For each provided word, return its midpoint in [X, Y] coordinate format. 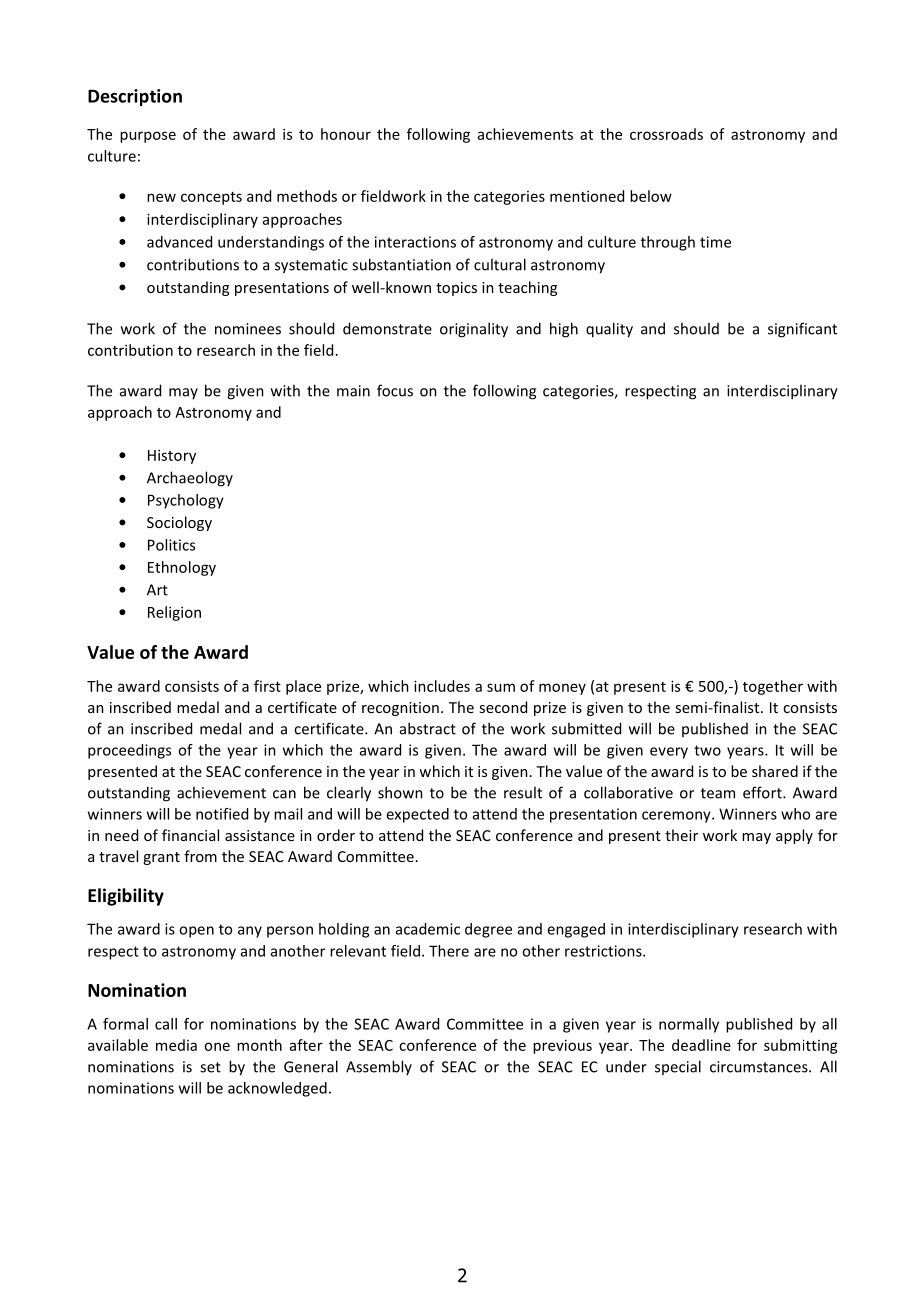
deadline [701, 1045]
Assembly [379, 1067]
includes [442, 686]
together [773, 687]
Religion [174, 613]
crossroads [666, 134]
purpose [148, 137]
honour [346, 134]
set [210, 1067]
